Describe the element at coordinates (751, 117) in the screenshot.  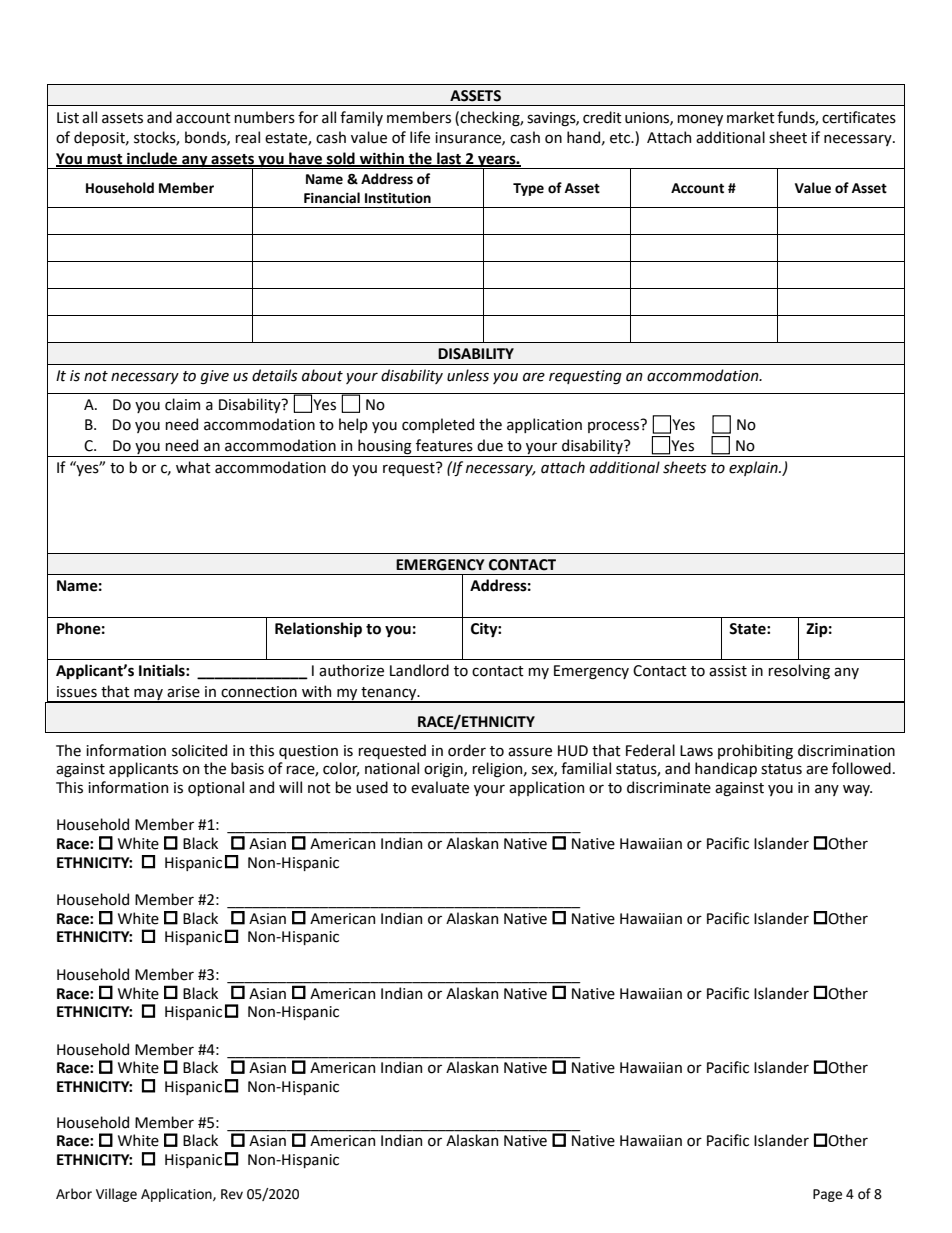
I see `market` at that location.
